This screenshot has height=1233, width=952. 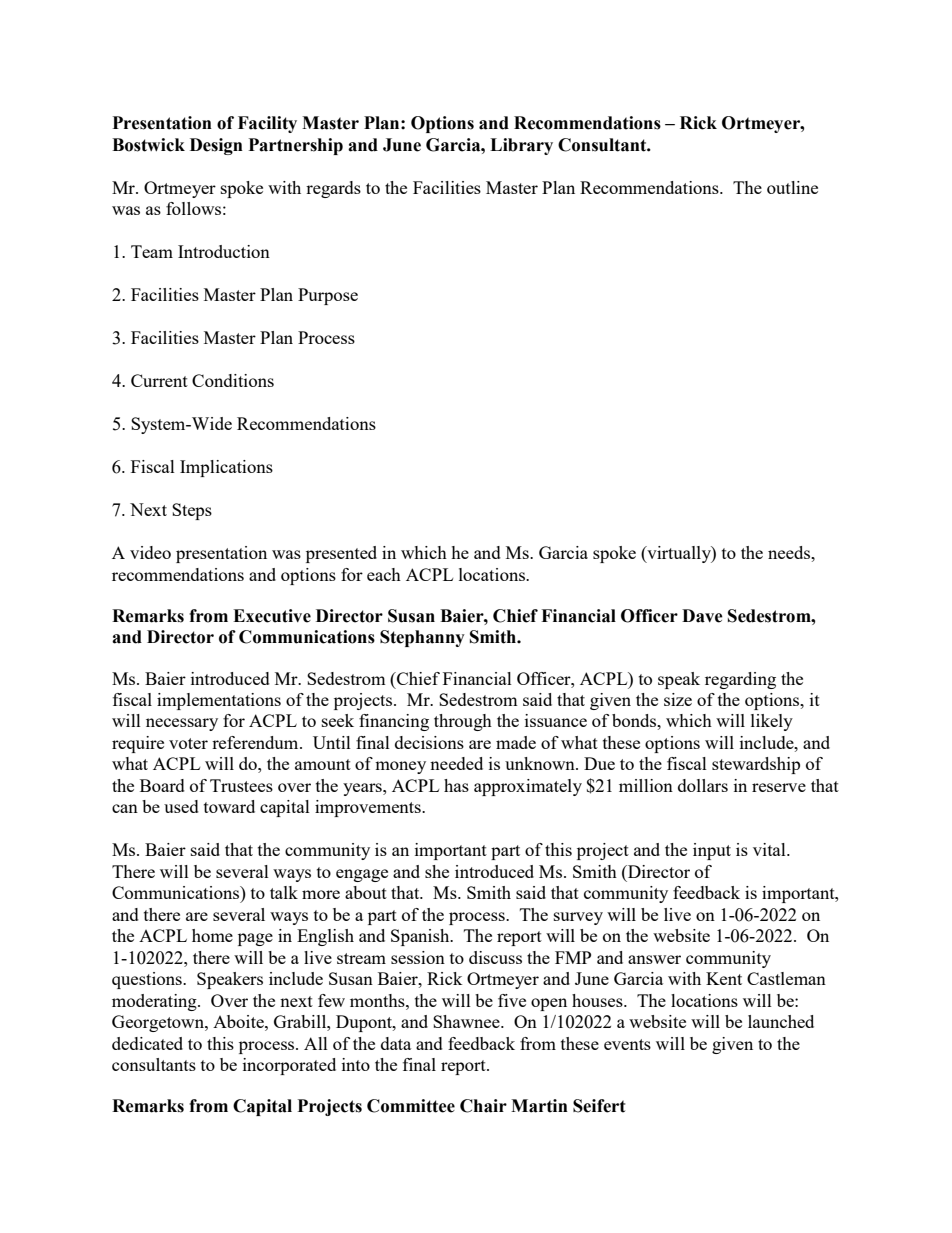 I want to click on Purpose, so click(x=328, y=296).
